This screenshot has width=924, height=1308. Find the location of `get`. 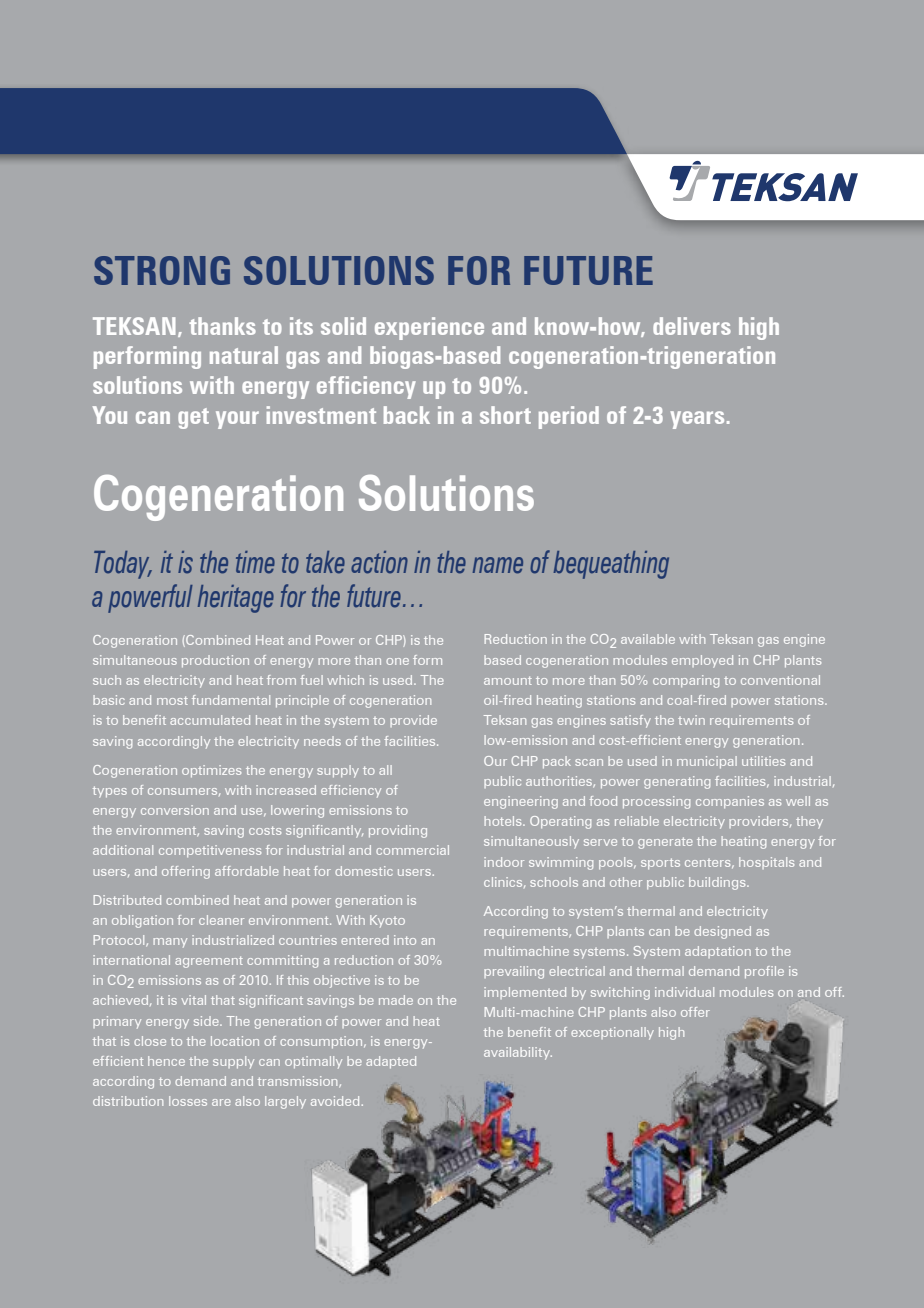

get is located at coordinates (193, 418).
